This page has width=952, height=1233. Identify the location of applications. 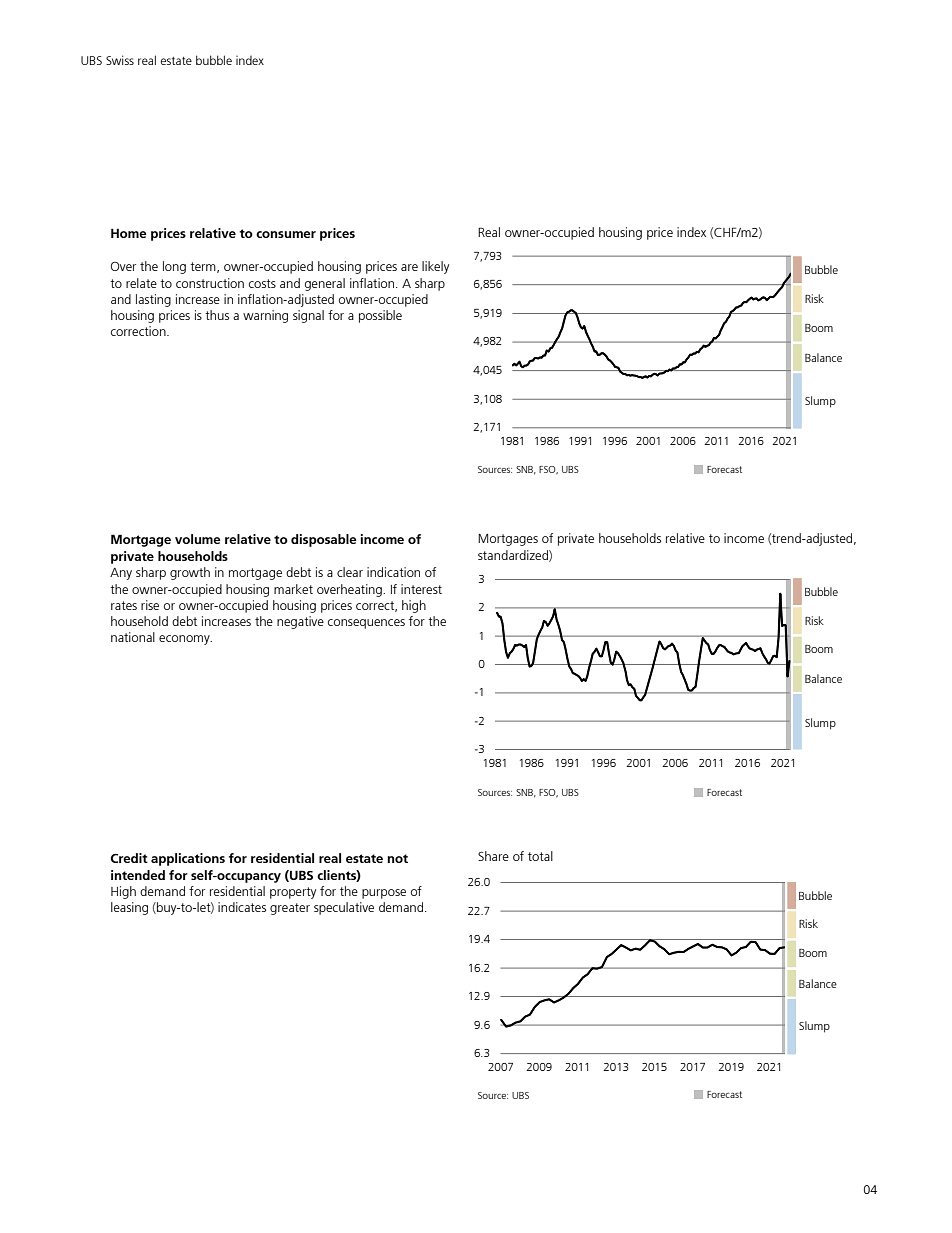
(188, 859).
